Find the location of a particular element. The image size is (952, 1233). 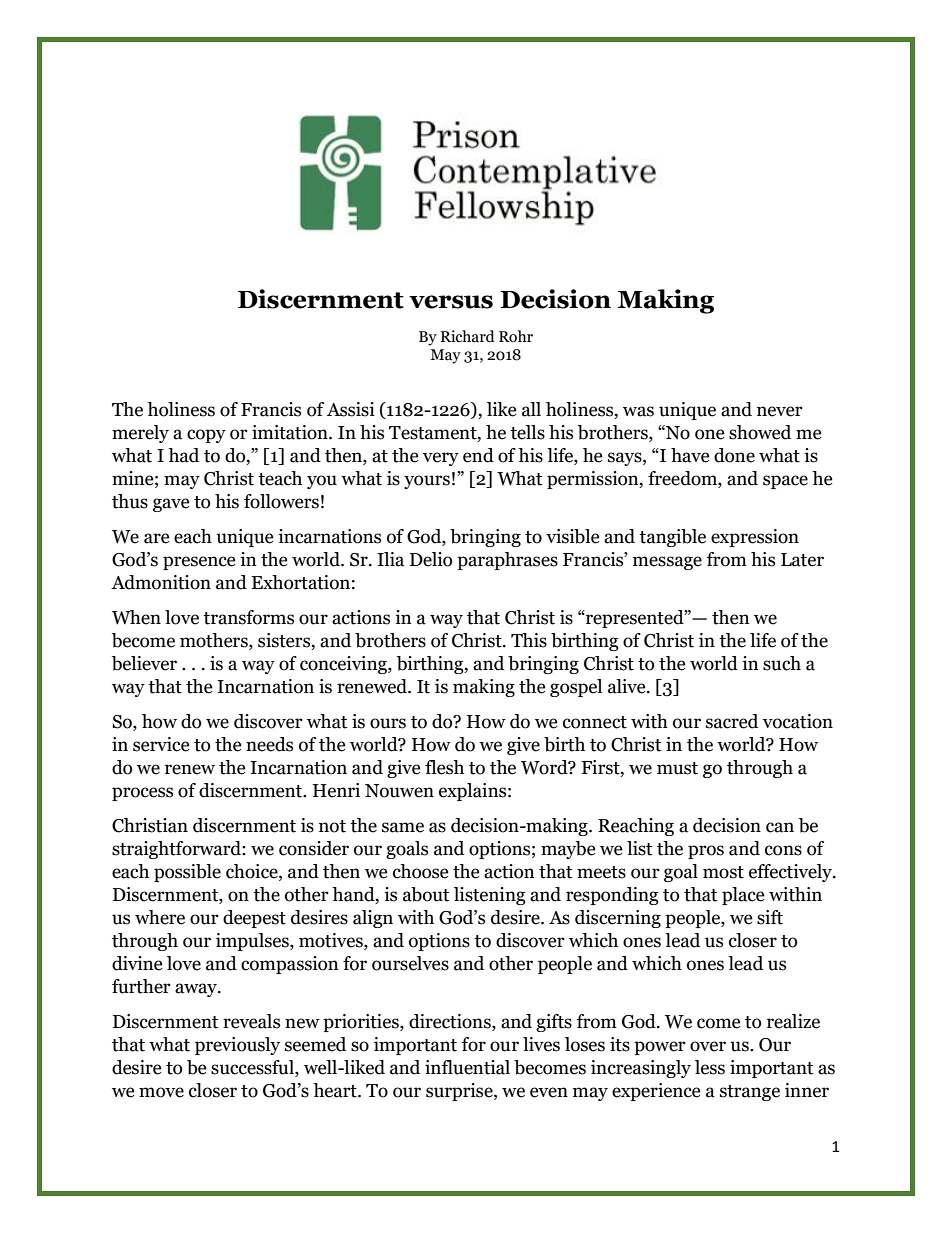

influential is located at coordinates (467, 1067).
